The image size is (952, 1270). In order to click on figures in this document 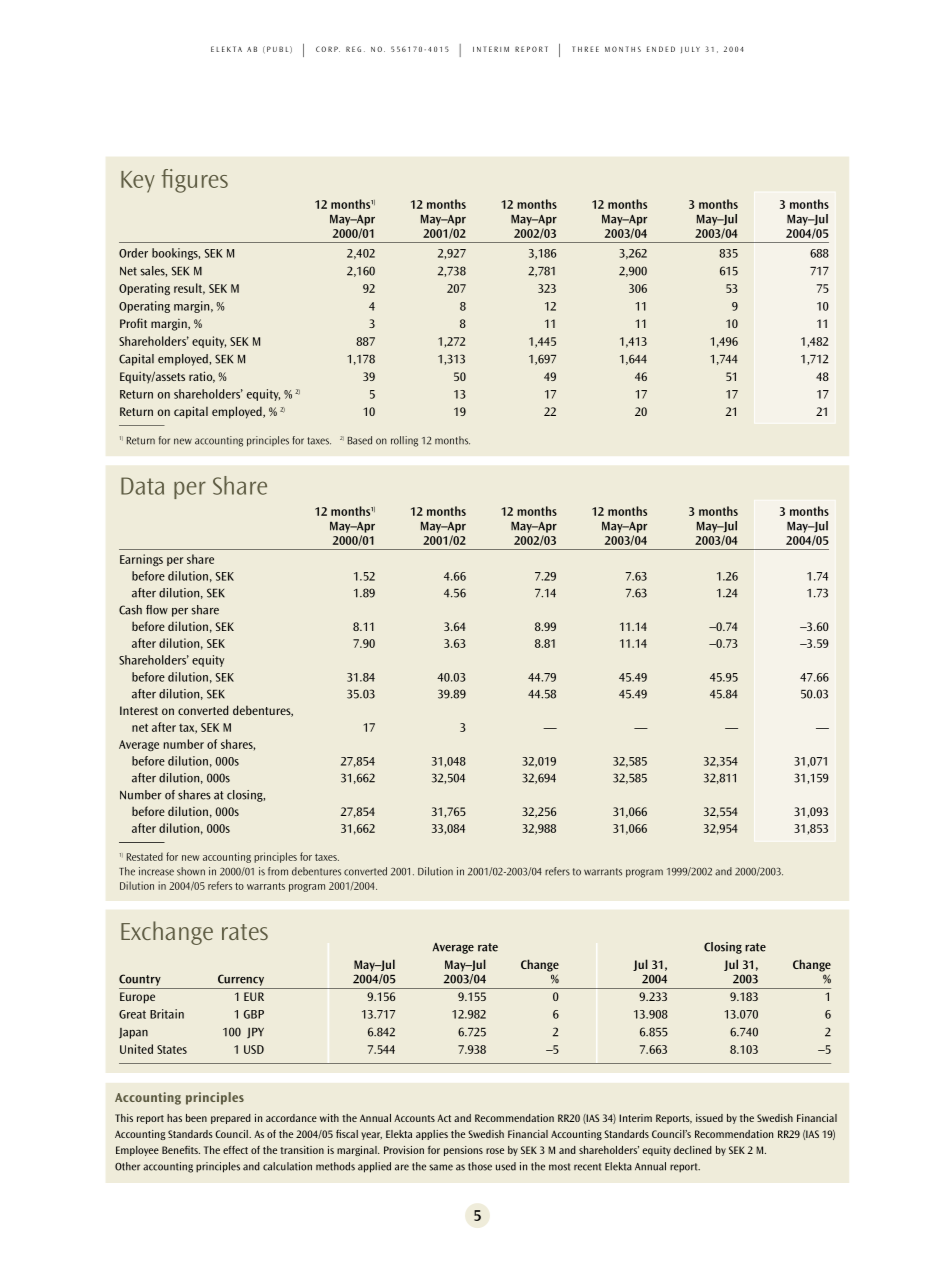, I will do `click(195, 181)`.
